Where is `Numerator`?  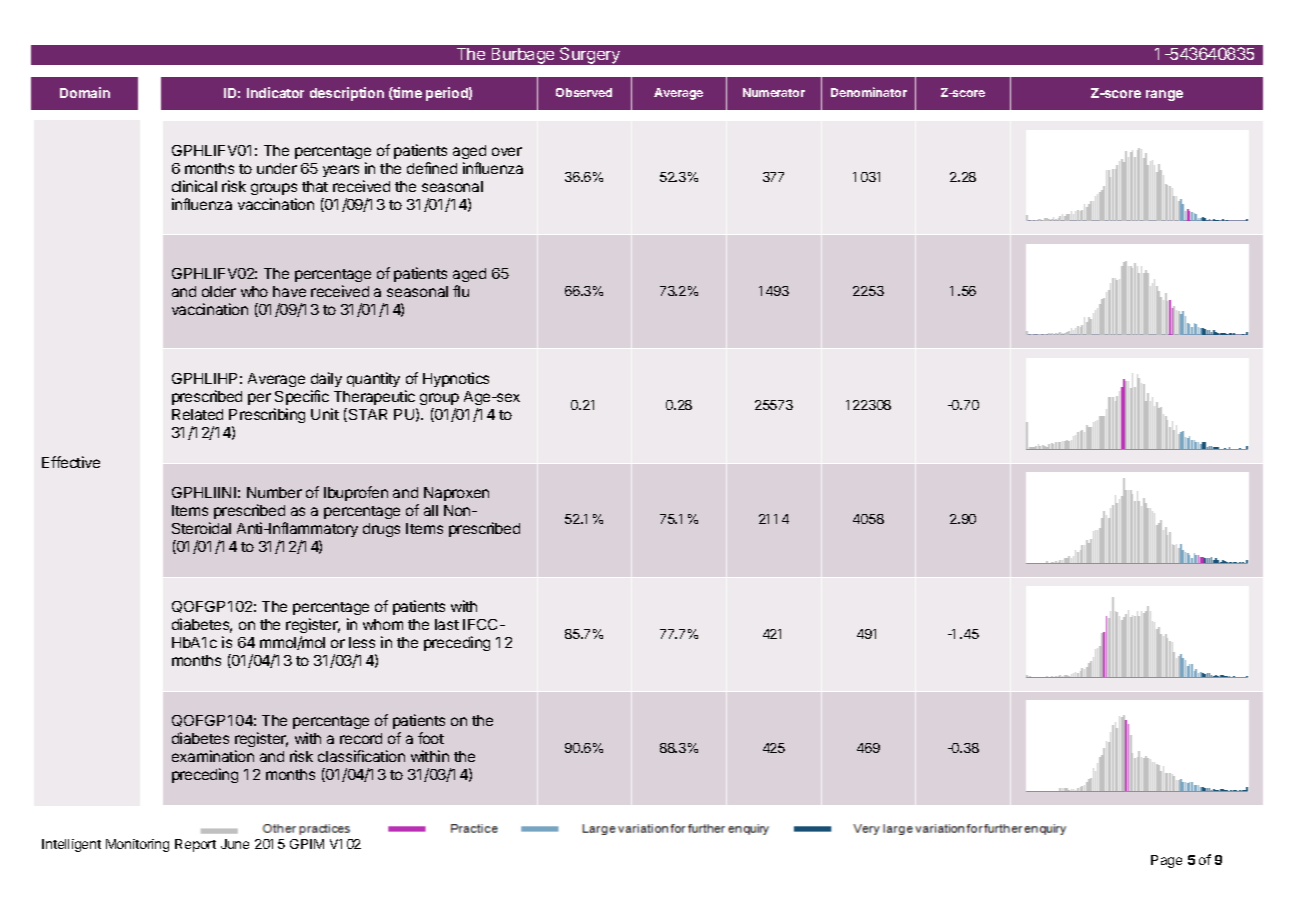
Numerator is located at coordinates (774, 92).
